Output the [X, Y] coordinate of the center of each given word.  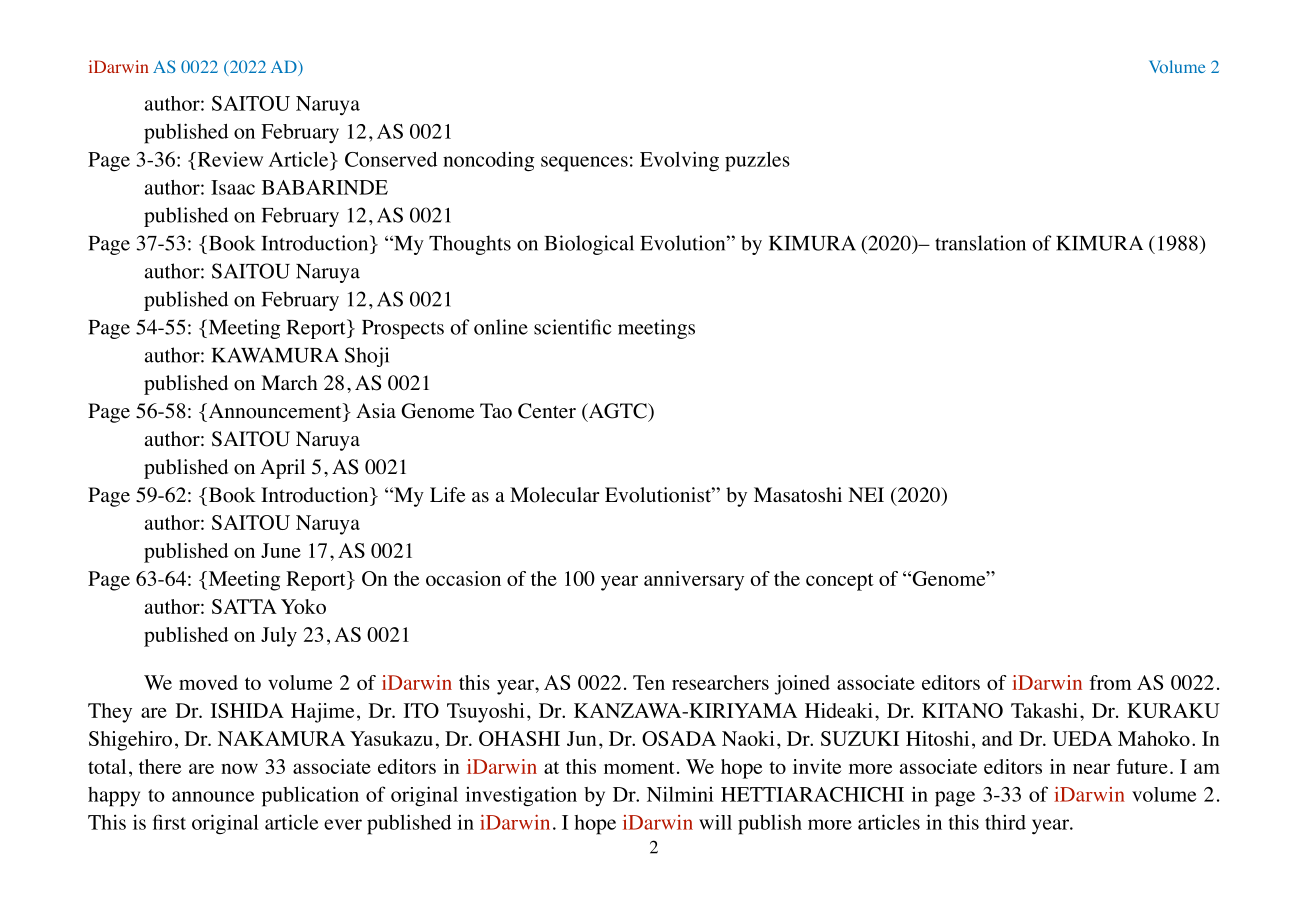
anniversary [694, 581]
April [282, 469]
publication [310, 796]
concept [840, 582]
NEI [866, 494]
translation [980, 243]
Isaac [233, 187]
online [501, 327]
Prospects [403, 329]
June [281, 550]
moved [208, 682]
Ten [649, 682]
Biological [589, 245]
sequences [584, 164]
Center [547, 411]
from [1110, 682]
